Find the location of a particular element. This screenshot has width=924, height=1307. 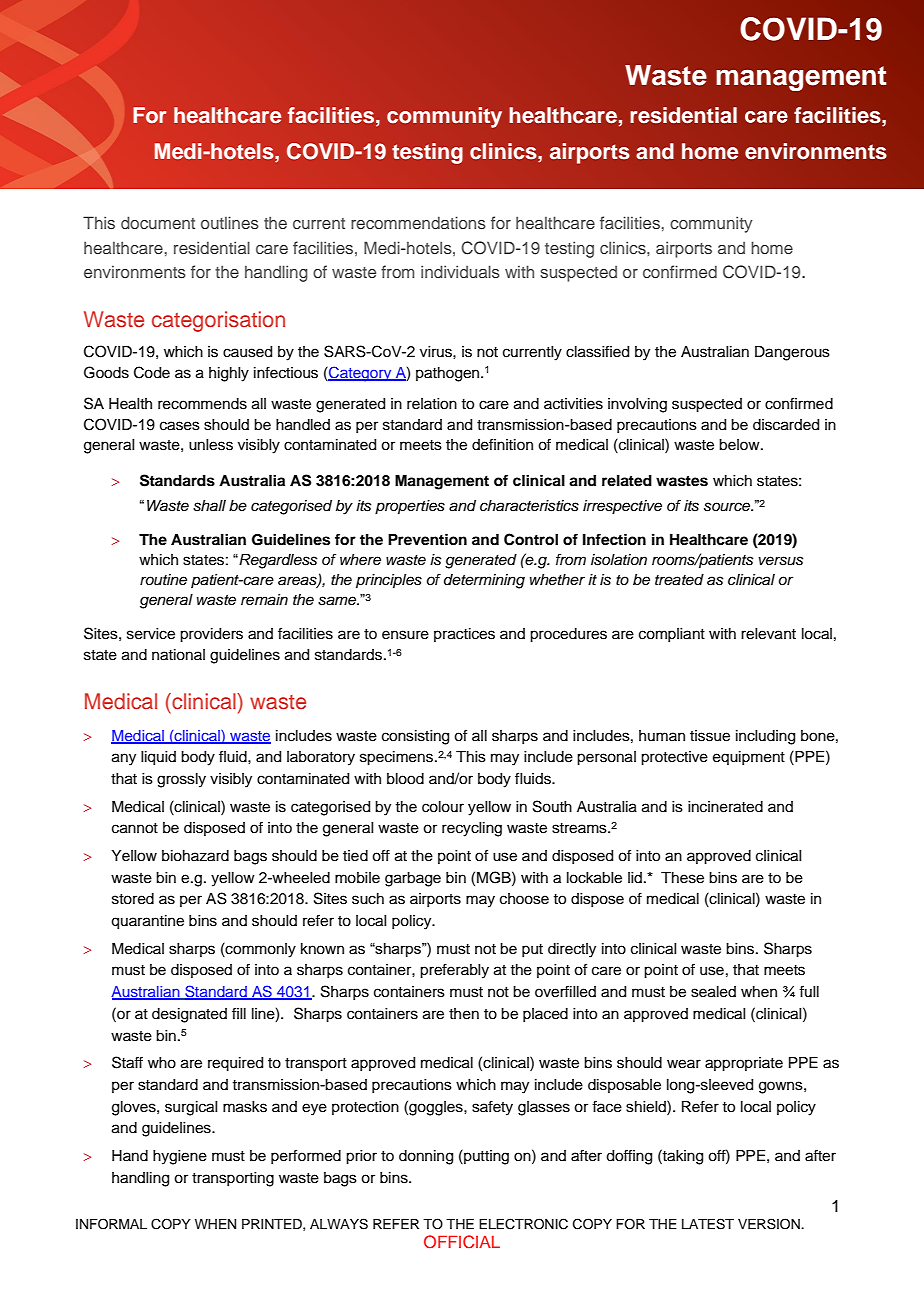

OFFICIAL is located at coordinates (462, 1242).
